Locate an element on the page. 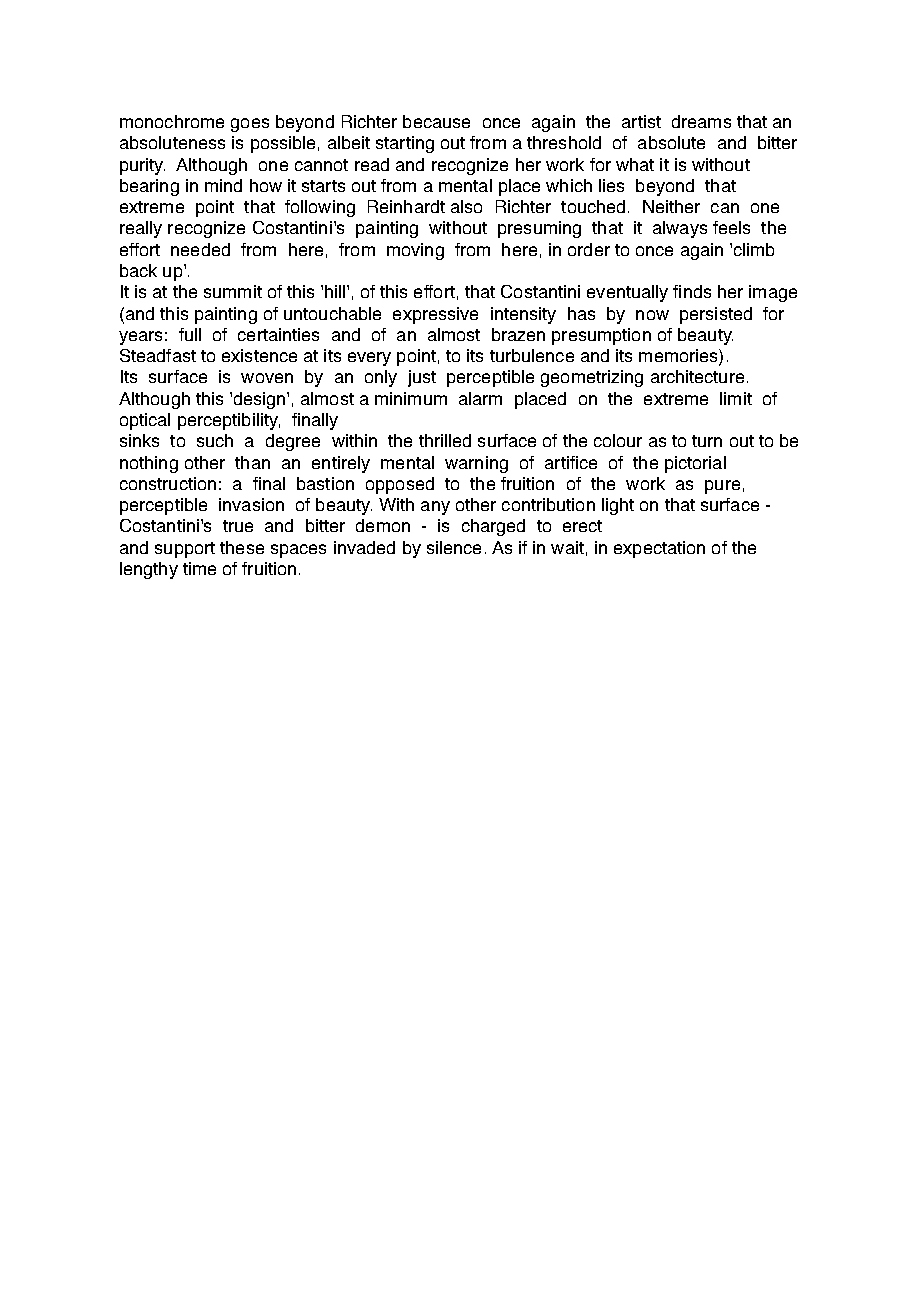  full is located at coordinates (190, 334).
